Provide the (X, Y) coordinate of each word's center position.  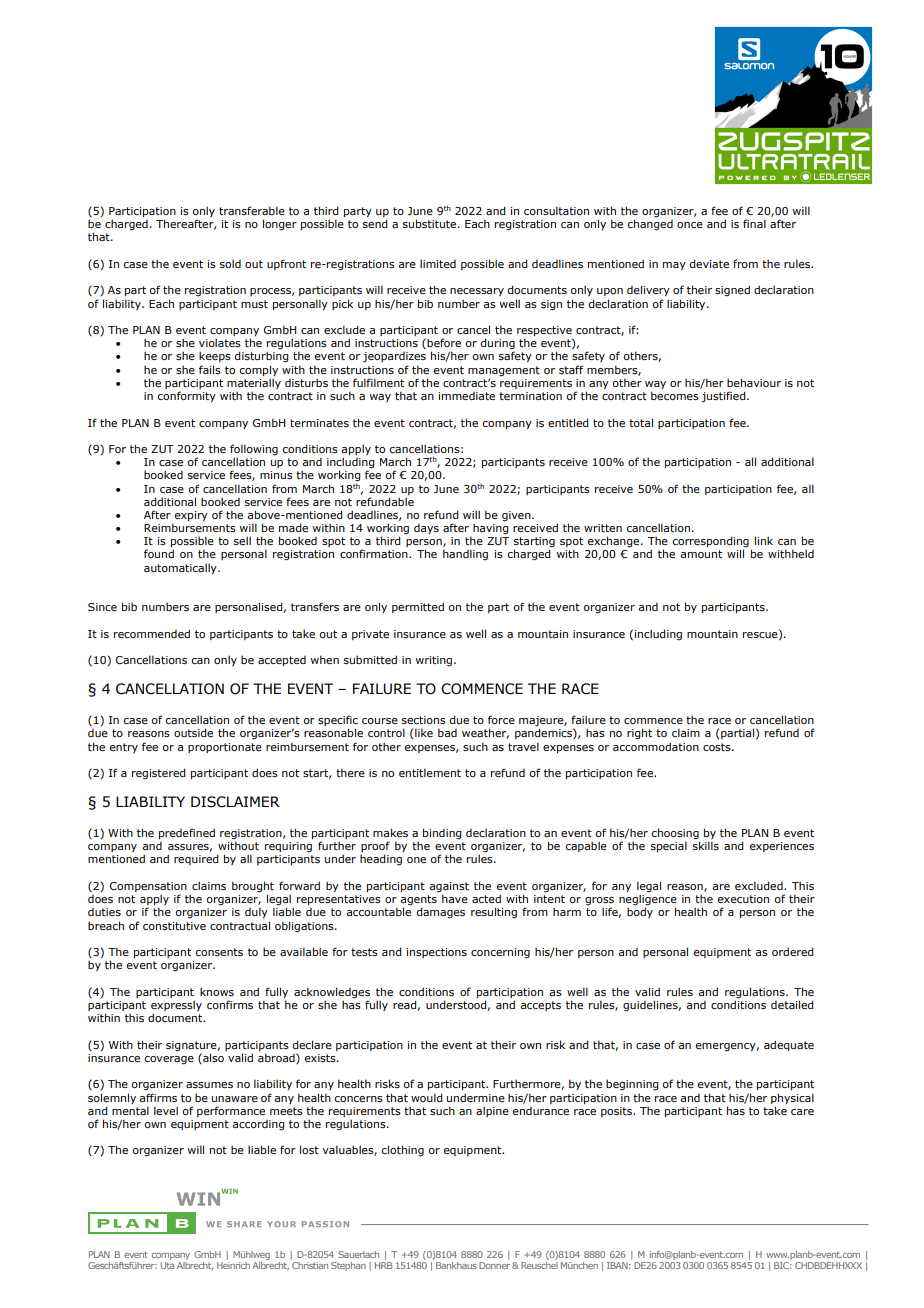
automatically (181, 568)
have (455, 898)
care (802, 1112)
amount (701, 554)
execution (743, 899)
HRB (384, 1265)
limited (438, 263)
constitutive (174, 926)
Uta (167, 1265)
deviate (709, 263)
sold (230, 263)
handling (465, 554)
